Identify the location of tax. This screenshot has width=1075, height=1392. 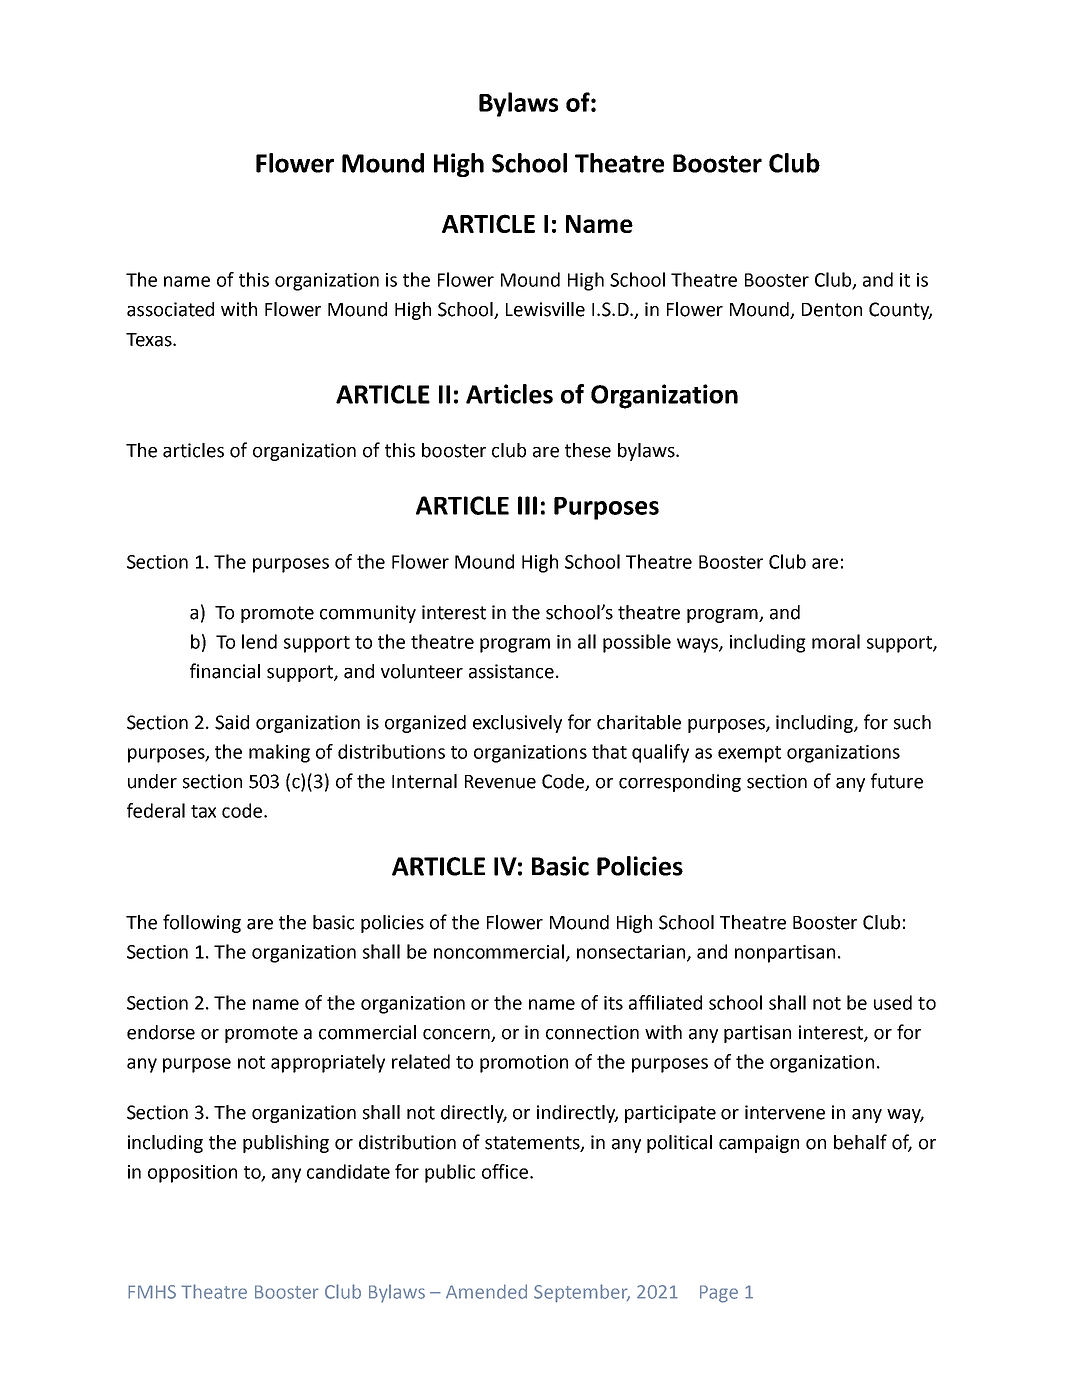
(203, 811).
